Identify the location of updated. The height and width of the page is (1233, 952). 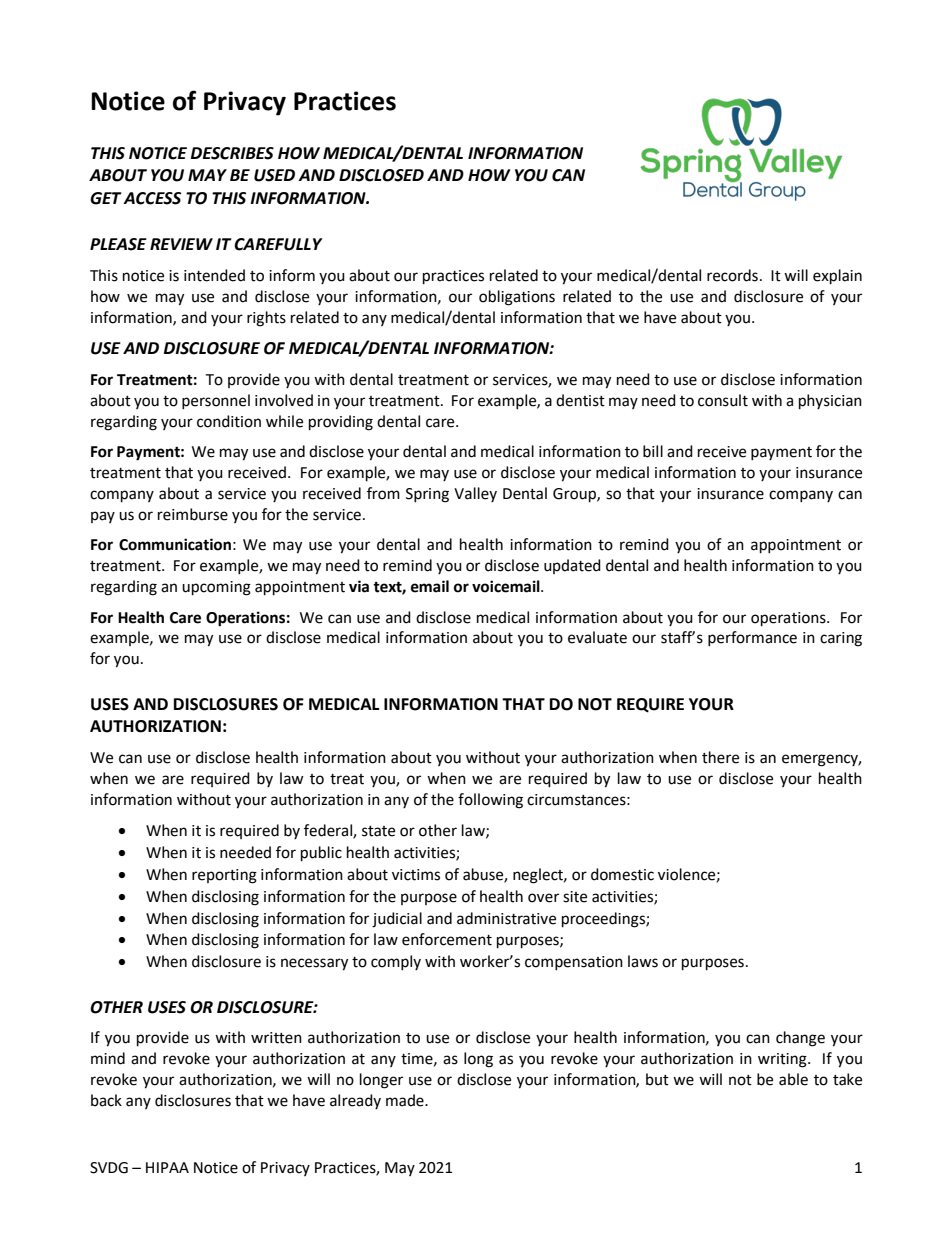
(572, 566).
